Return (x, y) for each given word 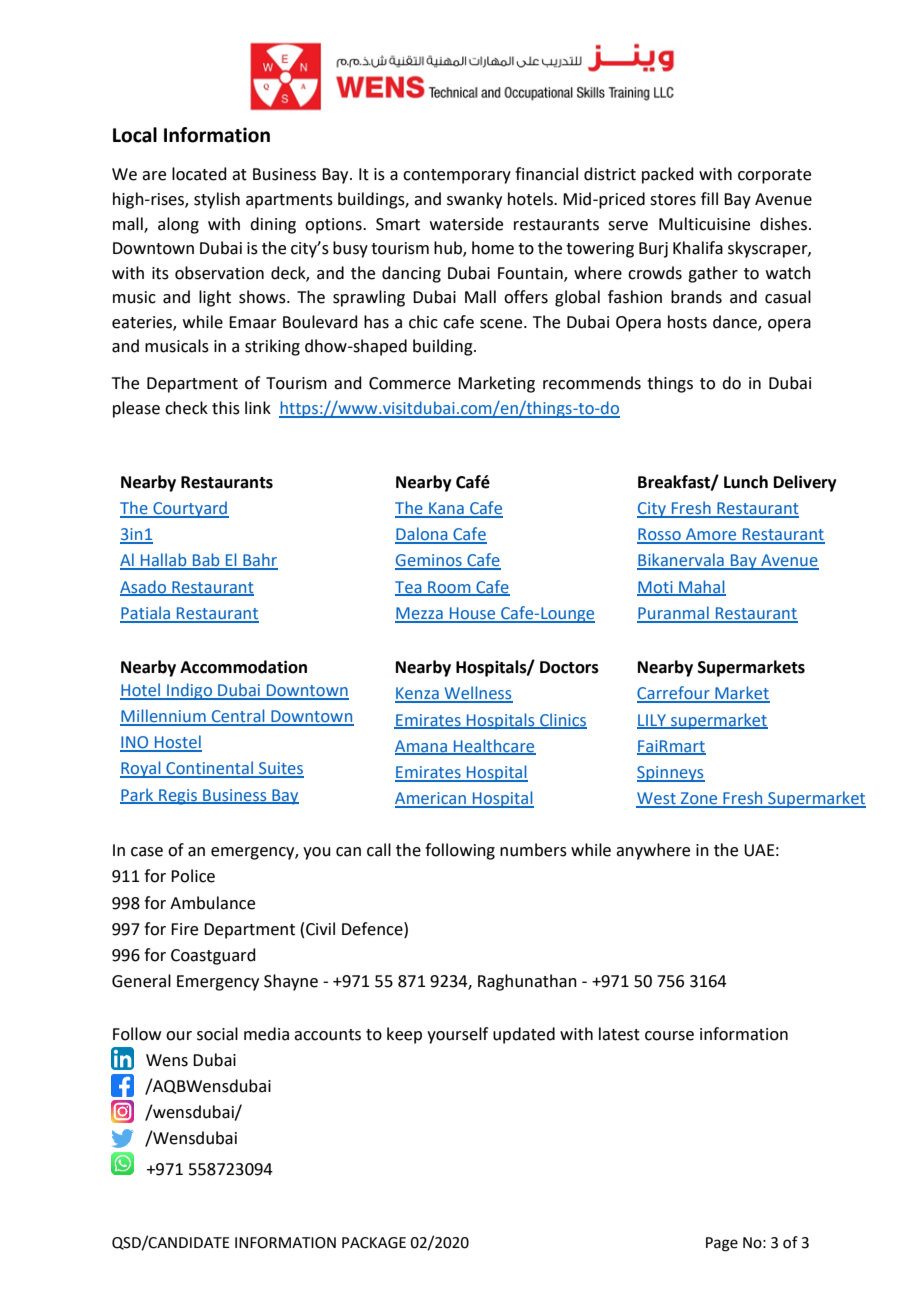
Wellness (477, 694)
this (226, 408)
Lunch (746, 482)
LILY (652, 721)
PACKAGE (374, 1243)
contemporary (457, 176)
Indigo (189, 691)
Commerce (410, 383)
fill (709, 198)
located (199, 174)
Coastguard (213, 956)
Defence (373, 929)
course (669, 1036)
